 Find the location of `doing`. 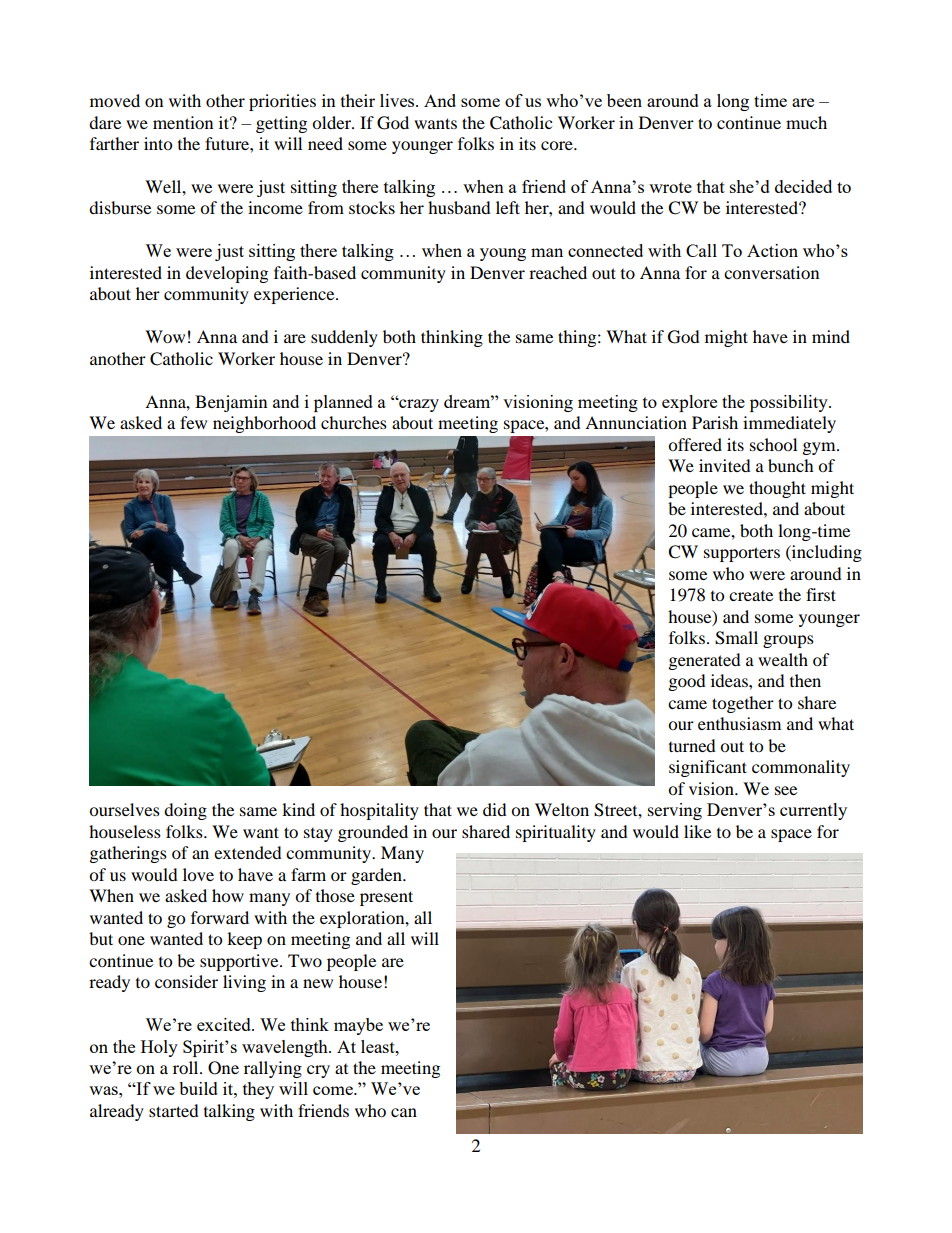

doing is located at coordinates (185, 811).
